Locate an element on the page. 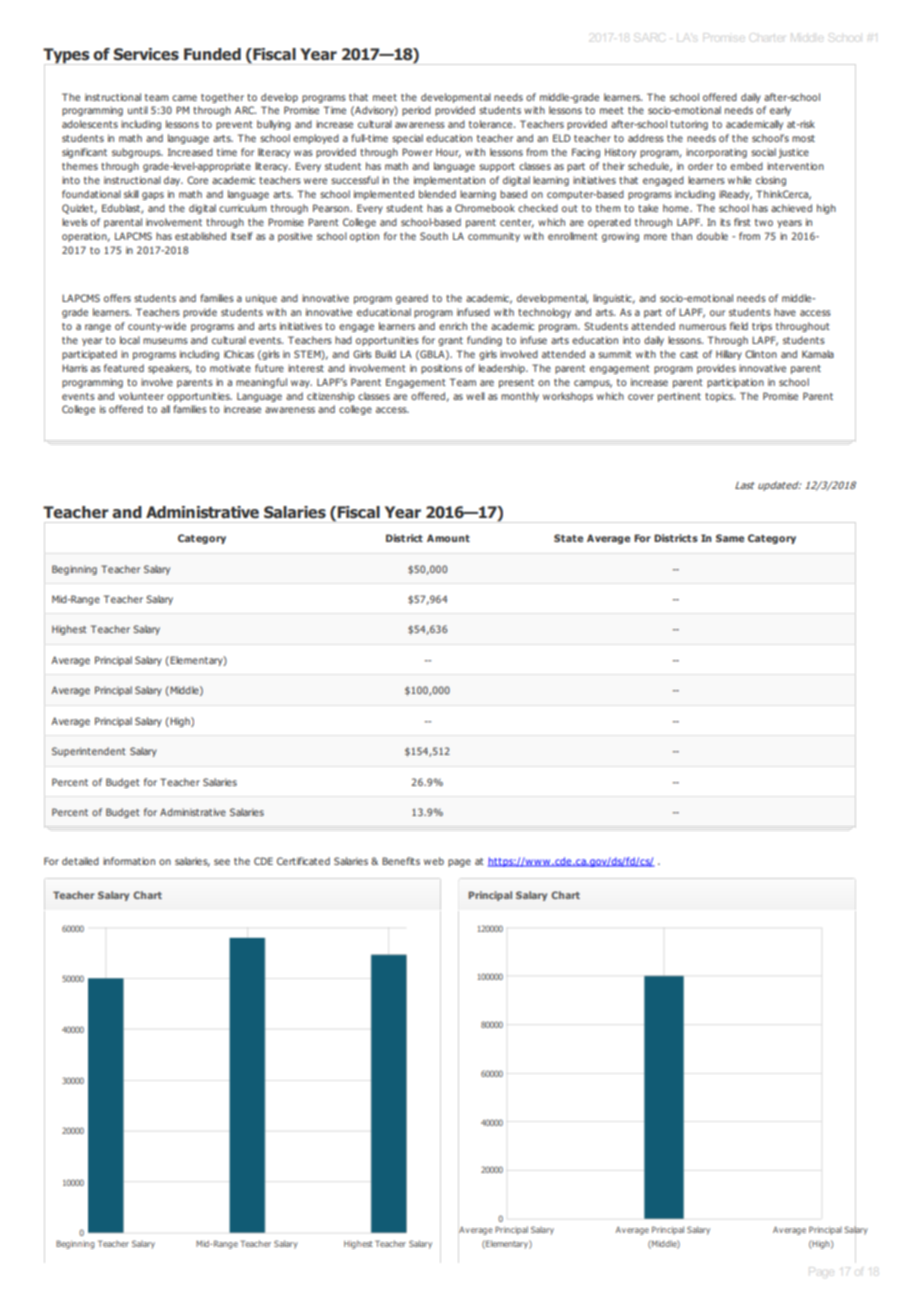 This page has width=924, height=1308. monthly is located at coordinates (520, 397).
